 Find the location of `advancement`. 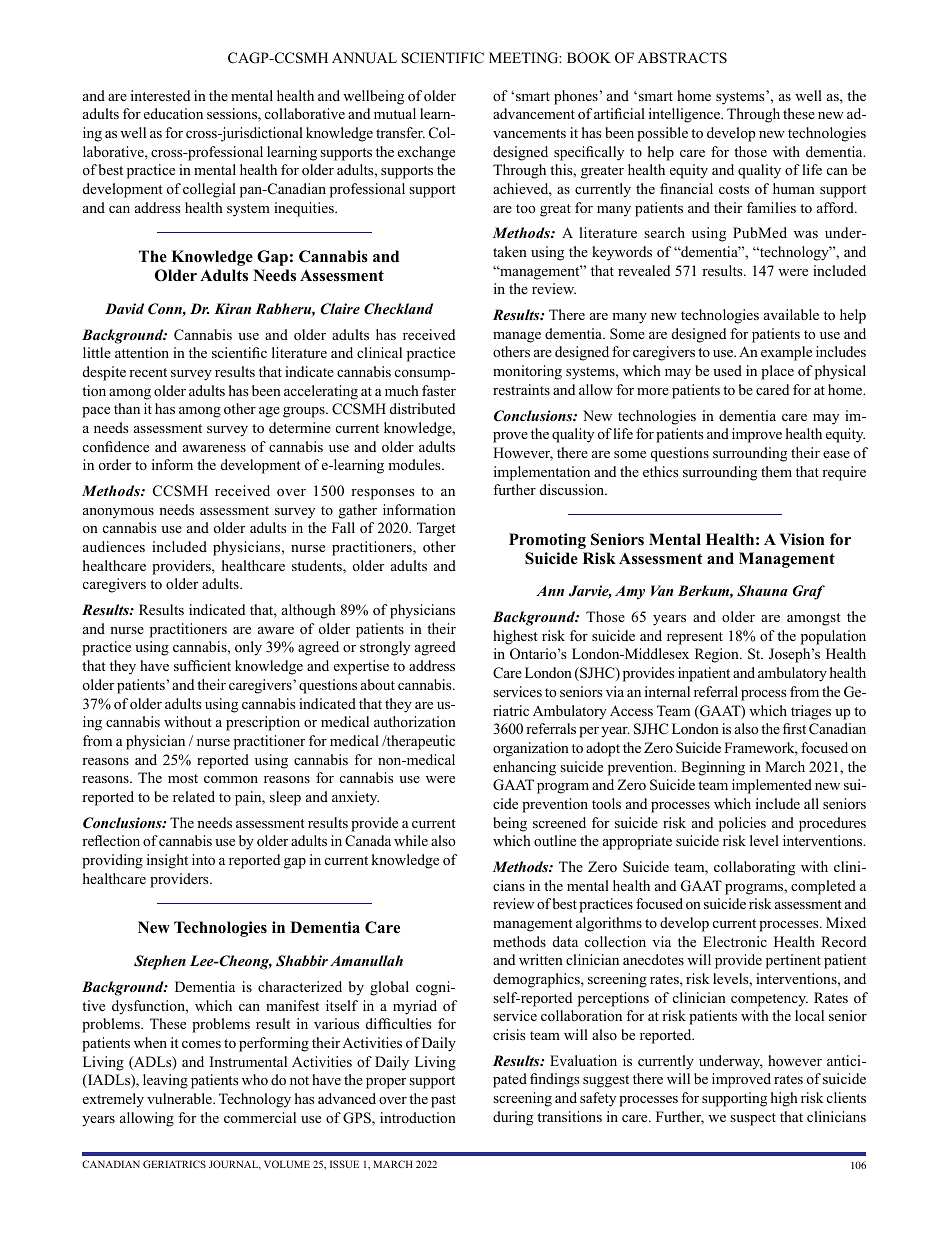

advancement is located at coordinates (534, 113).
